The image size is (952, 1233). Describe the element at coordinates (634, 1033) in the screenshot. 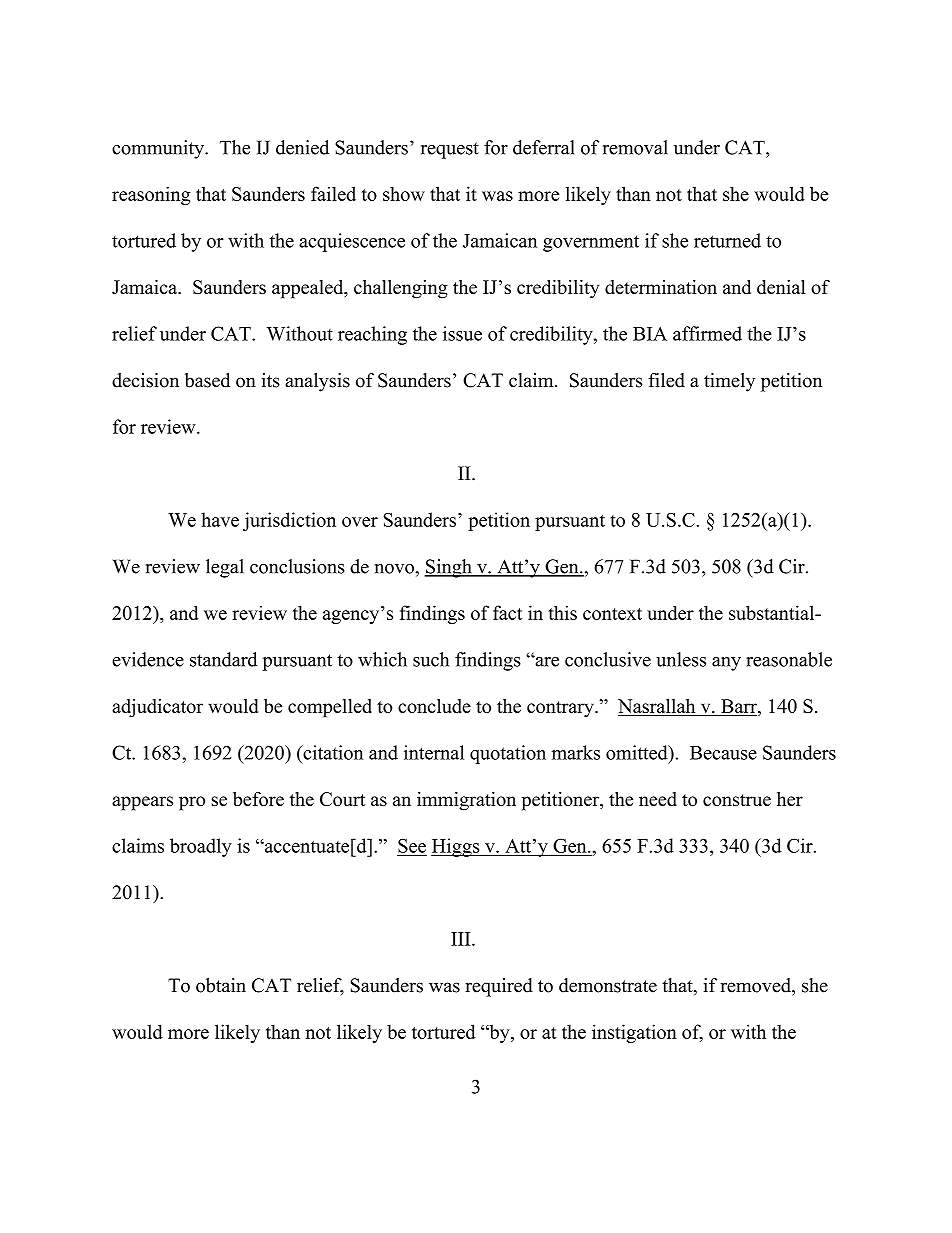

I see `instigation` at that location.
